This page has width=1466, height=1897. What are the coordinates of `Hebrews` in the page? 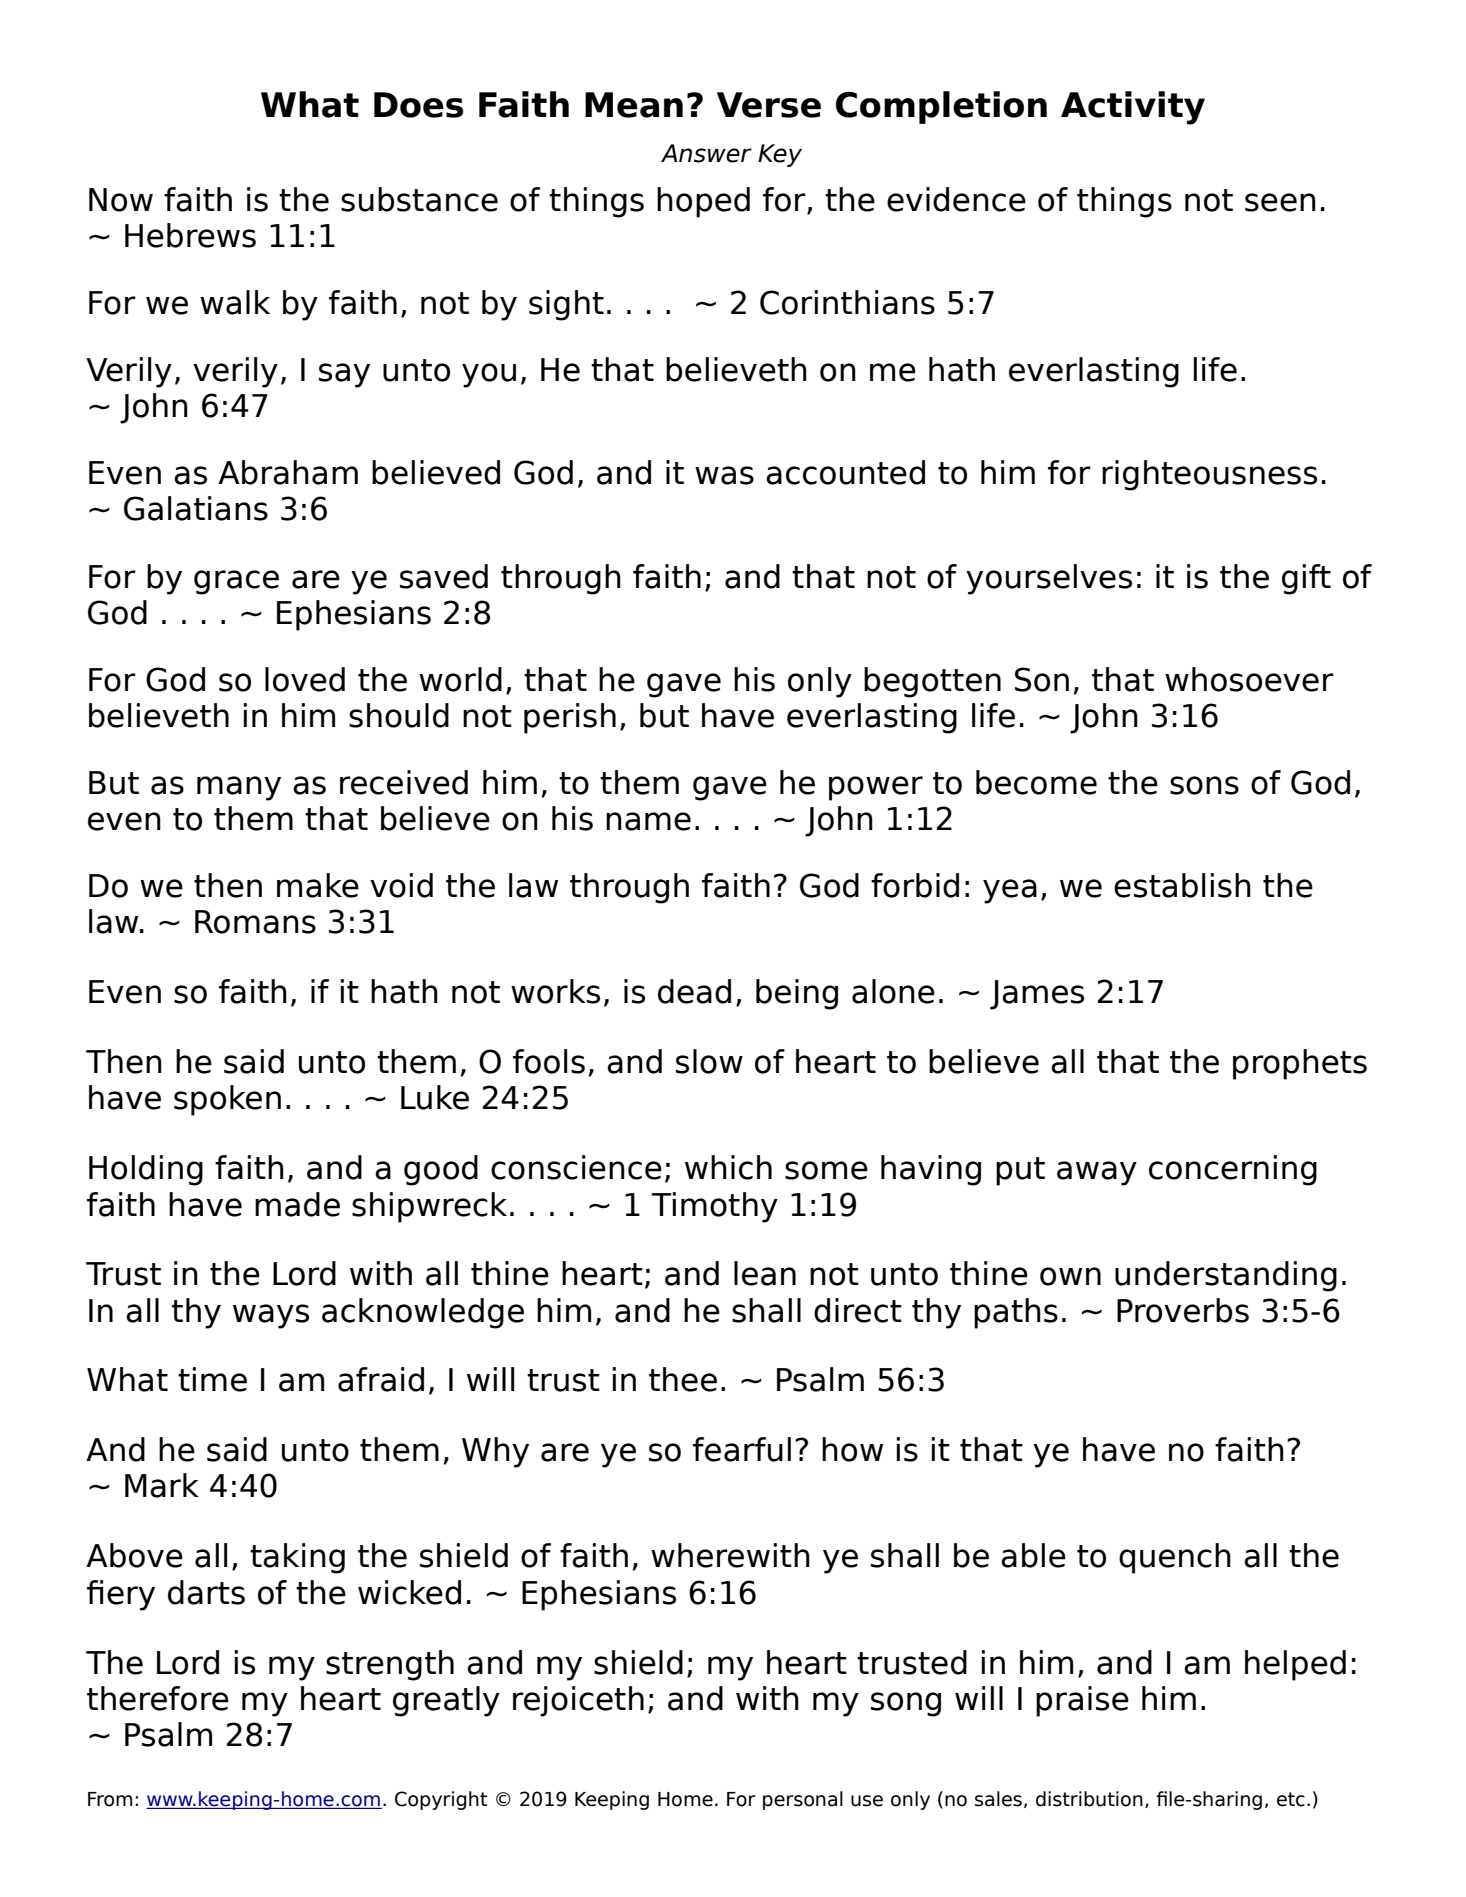 It's located at (190, 235).
